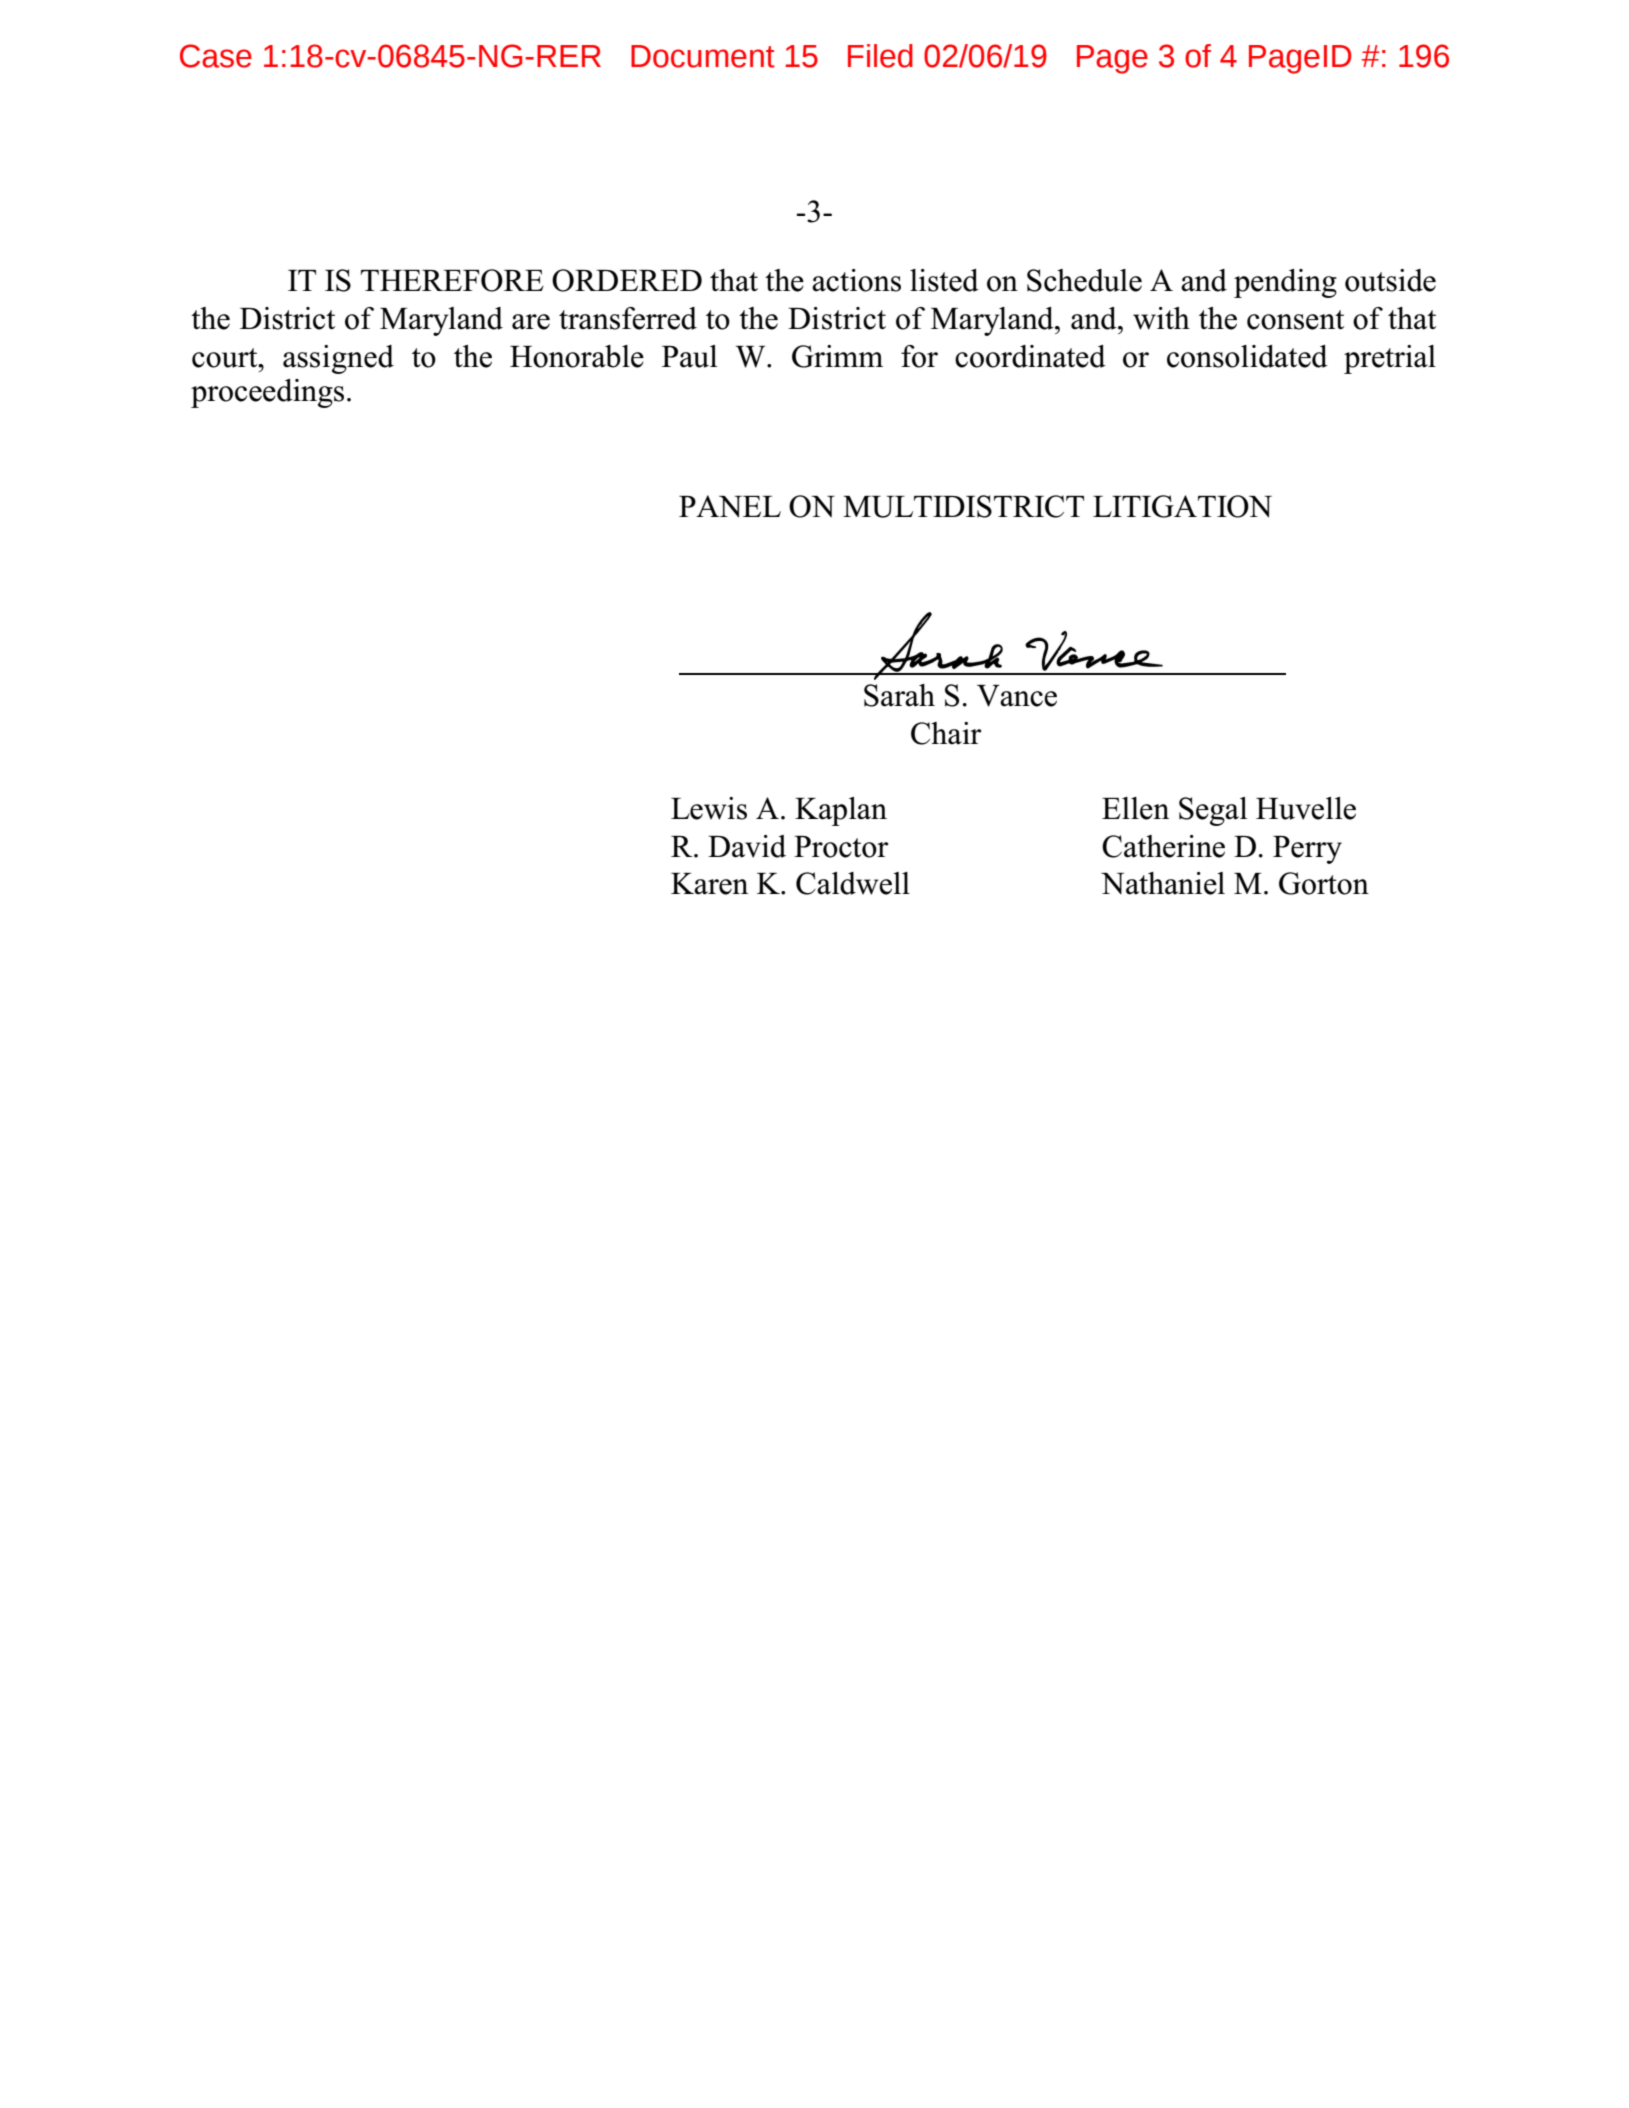  What do you see at coordinates (216, 56) in the screenshot?
I see `Case` at bounding box center [216, 56].
